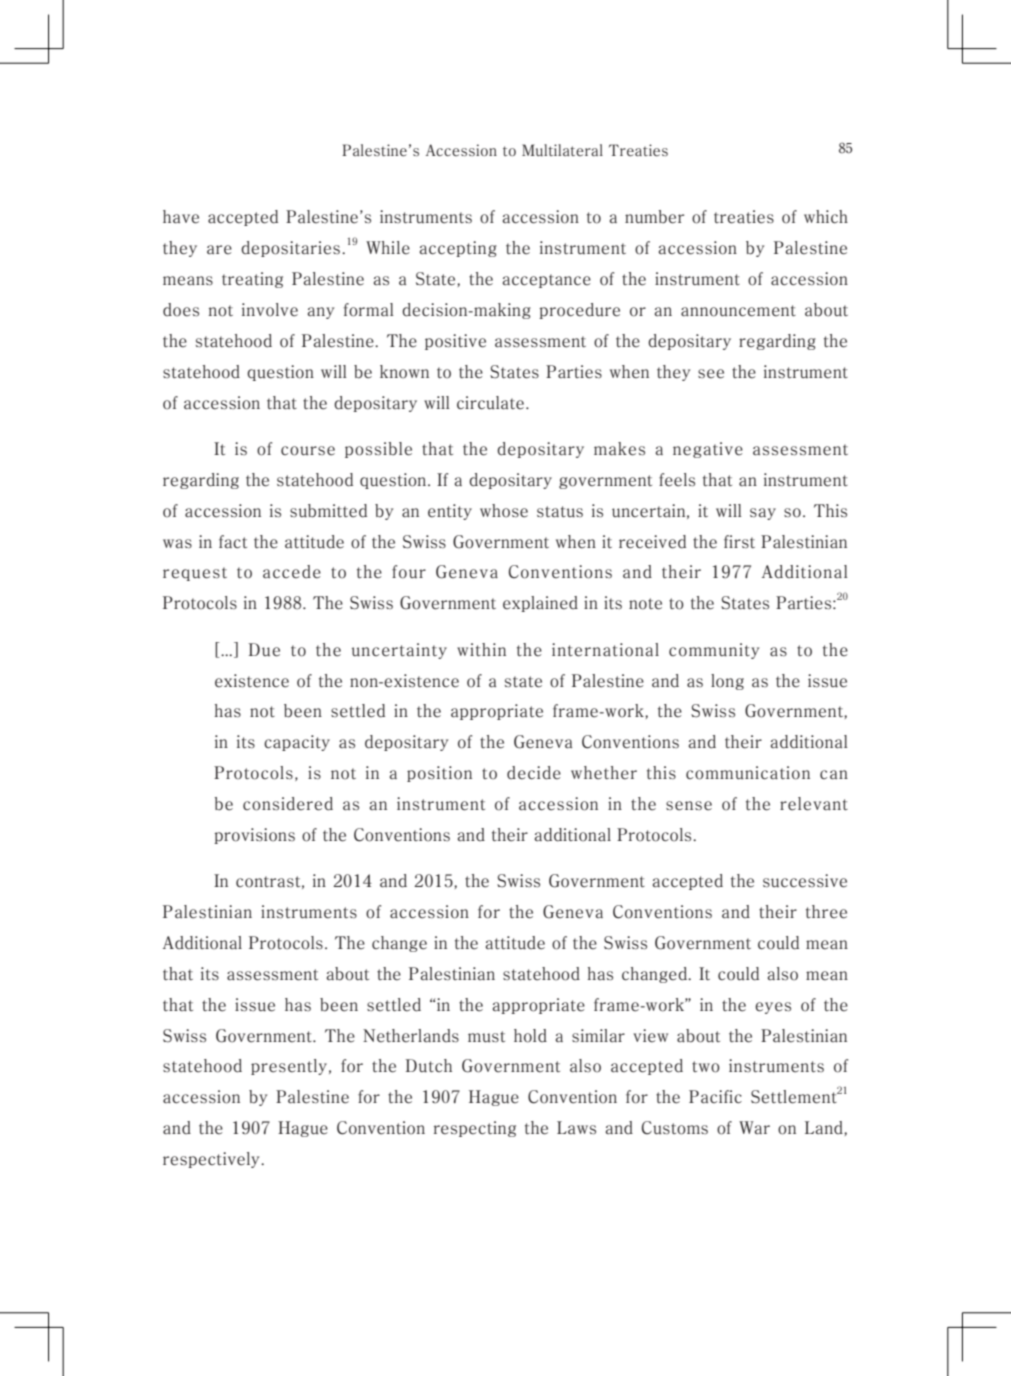 The image size is (1011, 1376). What do you see at coordinates (826, 217) in the screenshot?
I see `which` at bounding box center [826, 217].
